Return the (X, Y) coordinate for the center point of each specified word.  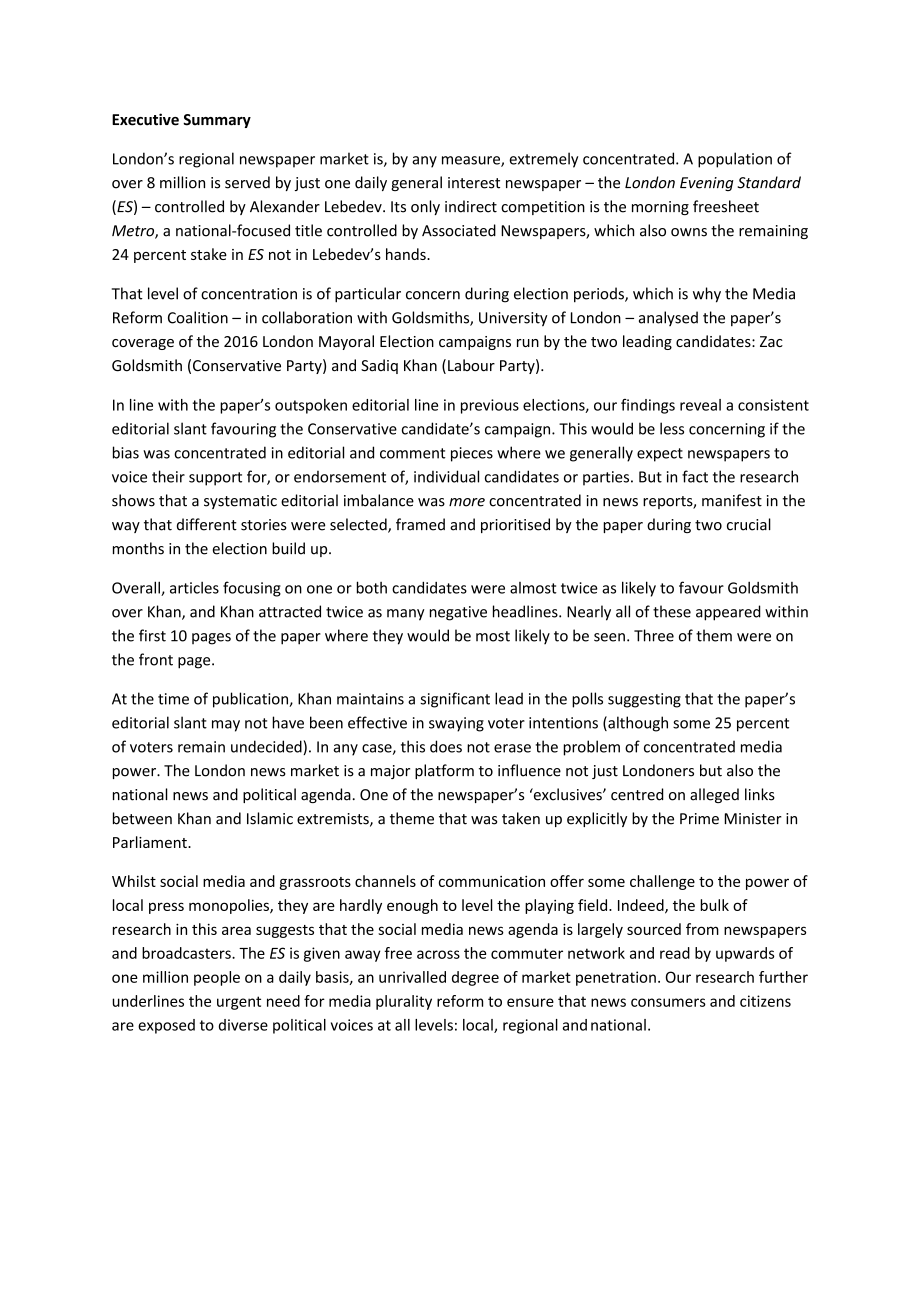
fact (695, 476)
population (735, 160)
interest (474, 183)
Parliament (151, 842)
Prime (699, 819)
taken (521, 818)
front (156, 659)
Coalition (198, 317)
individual (446, 476)
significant (455, 700)
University (513, 319)
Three (654, 635)
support (215, 479)
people (217, 978)
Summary (217, 121)
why (707, 295)
